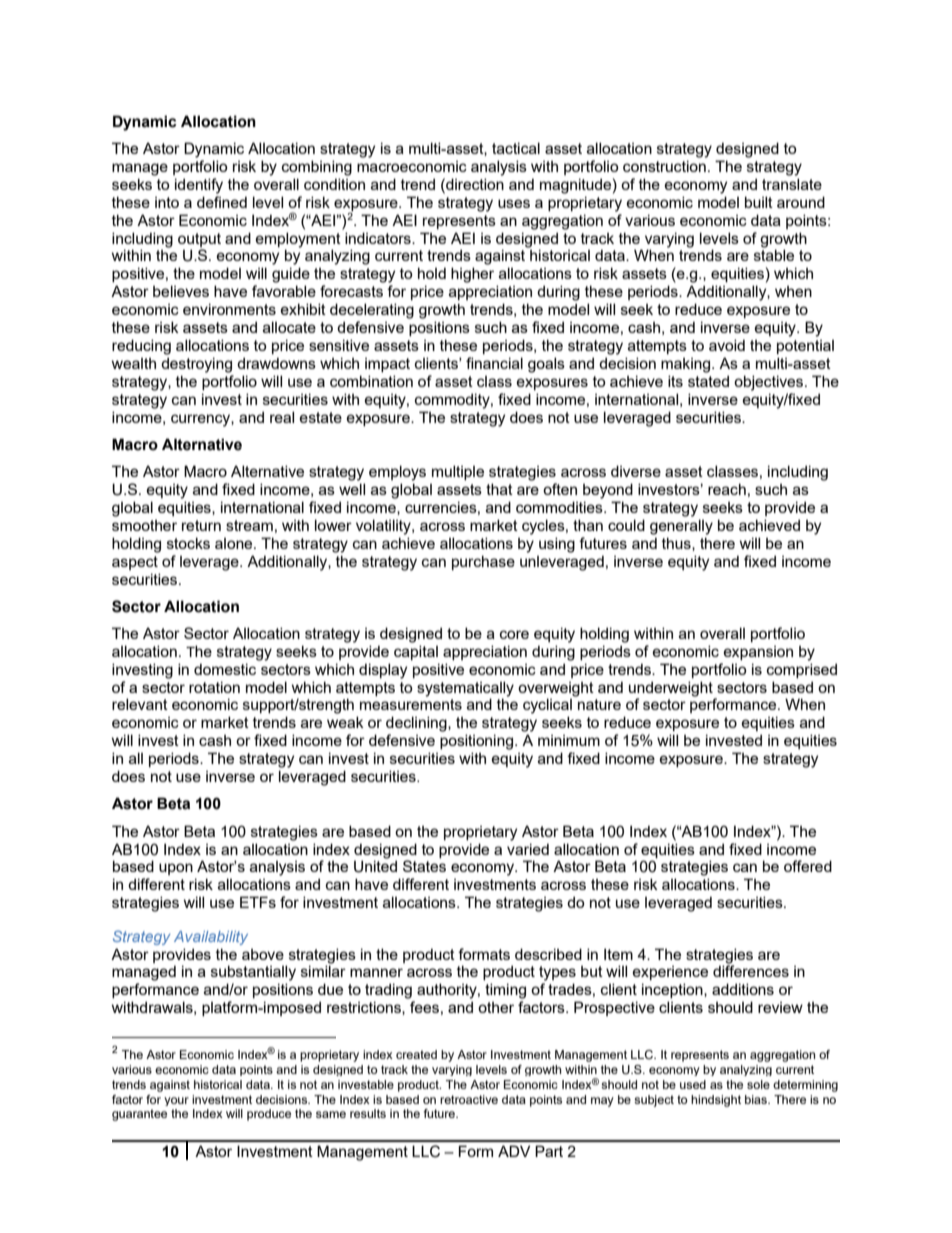 The image size is (952, 1233). Describe the element at coordinates (808, 866) in the screenshot. I see `offered` at that location.
